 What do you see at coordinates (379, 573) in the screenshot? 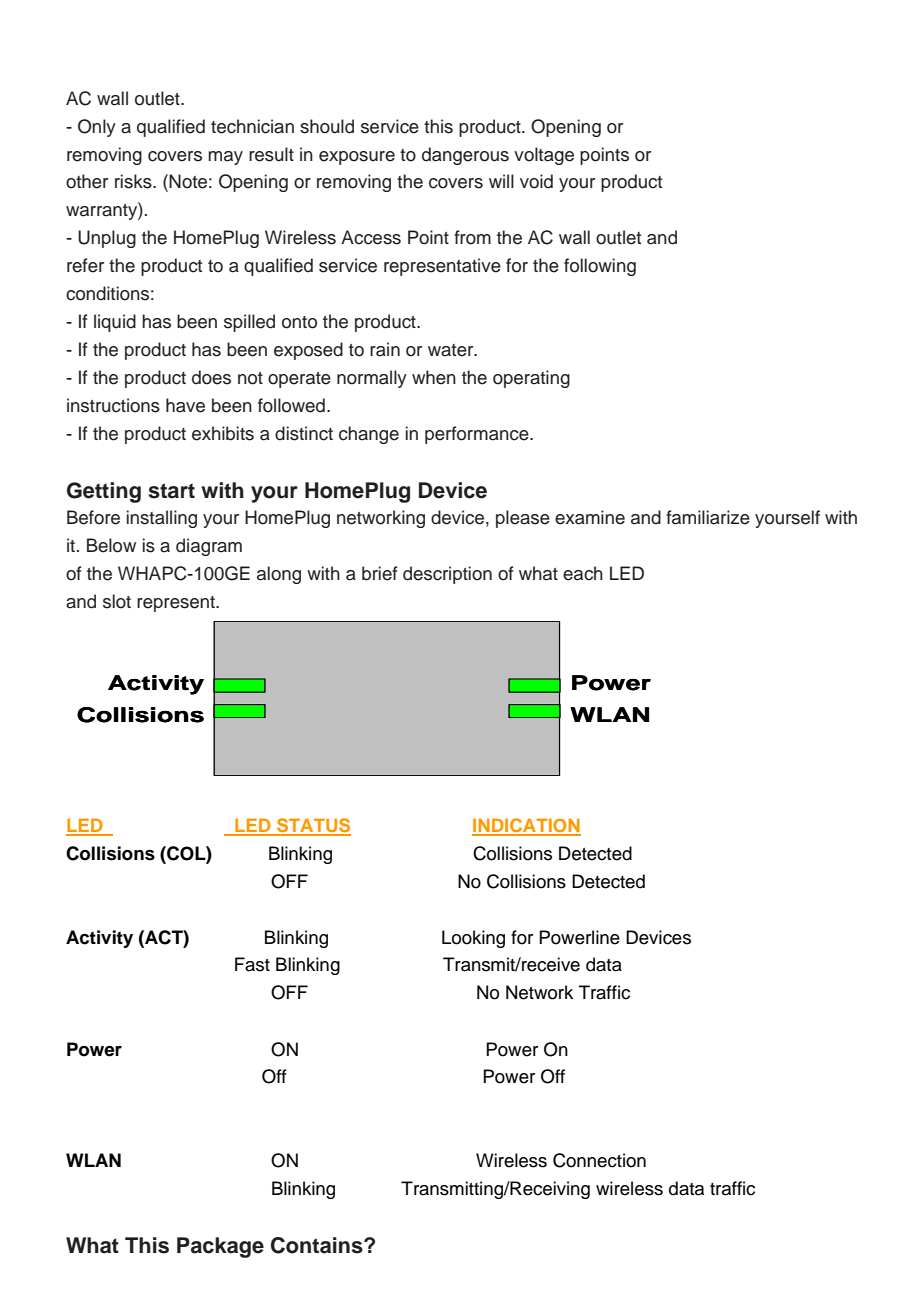
I see `brief` at bounding box center [379, 573].
